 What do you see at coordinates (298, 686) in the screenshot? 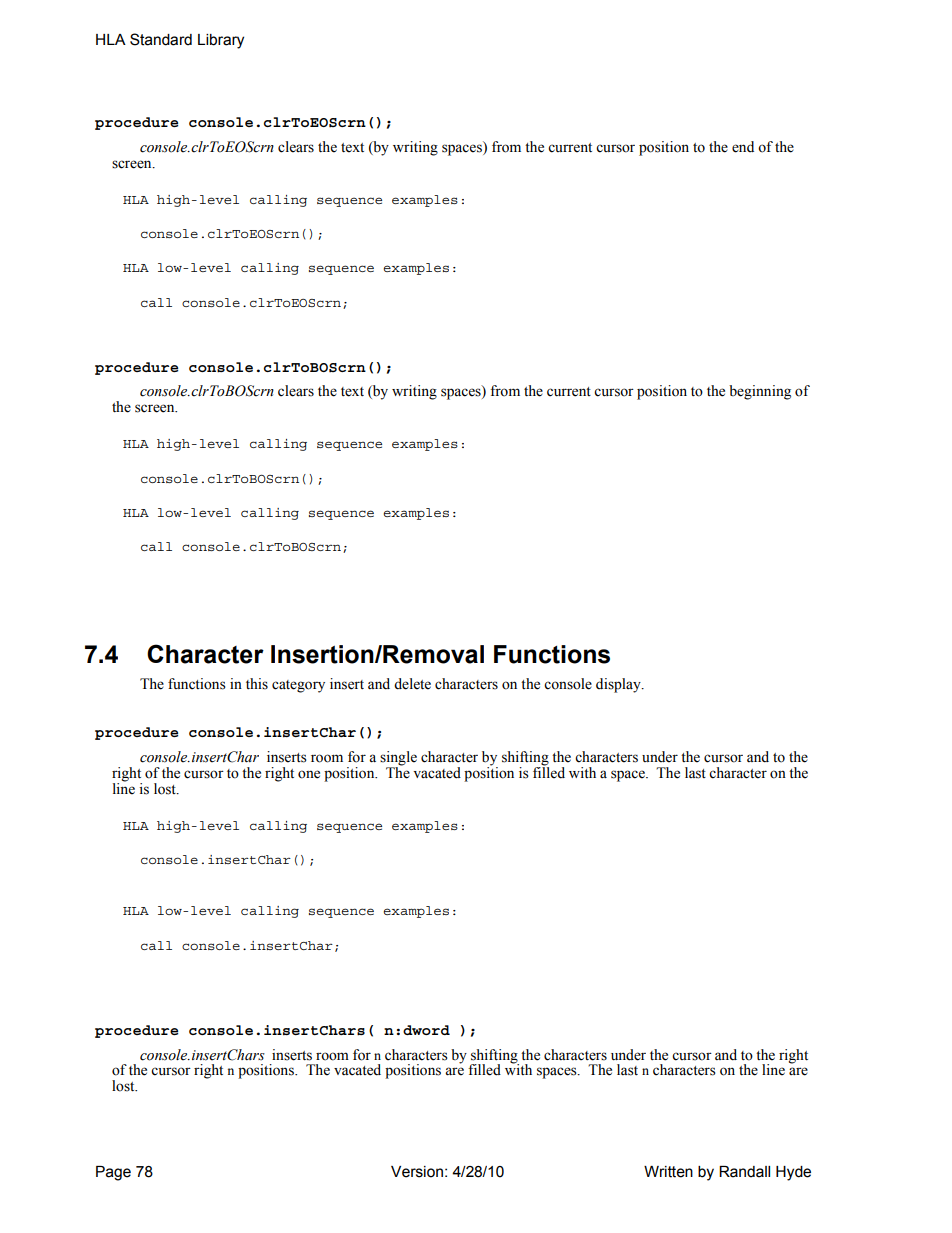
I see `category` at bounding box center [298, 686].
